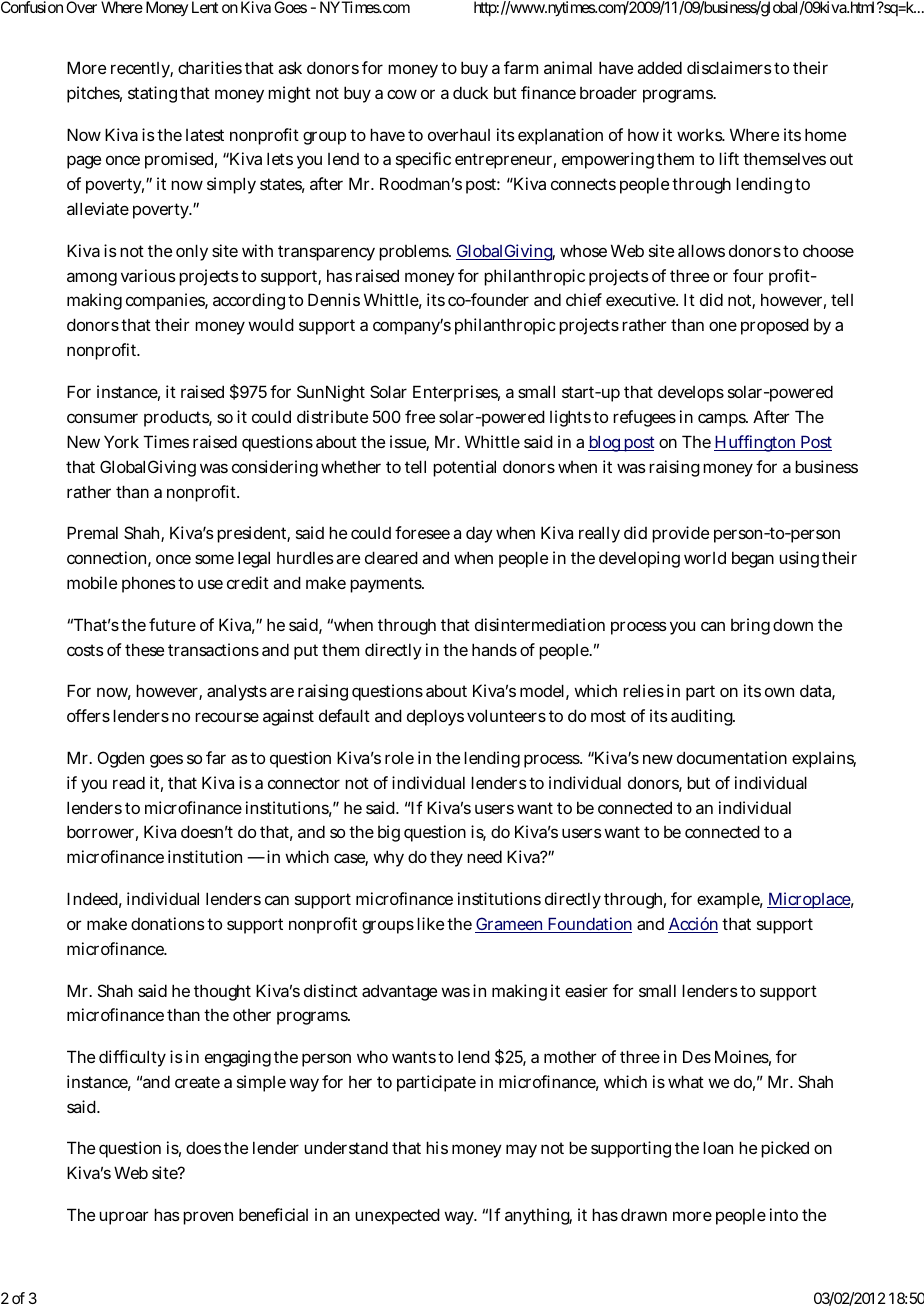 This document has height=1308, width=924. I want to click on various, so click(148, 275).
